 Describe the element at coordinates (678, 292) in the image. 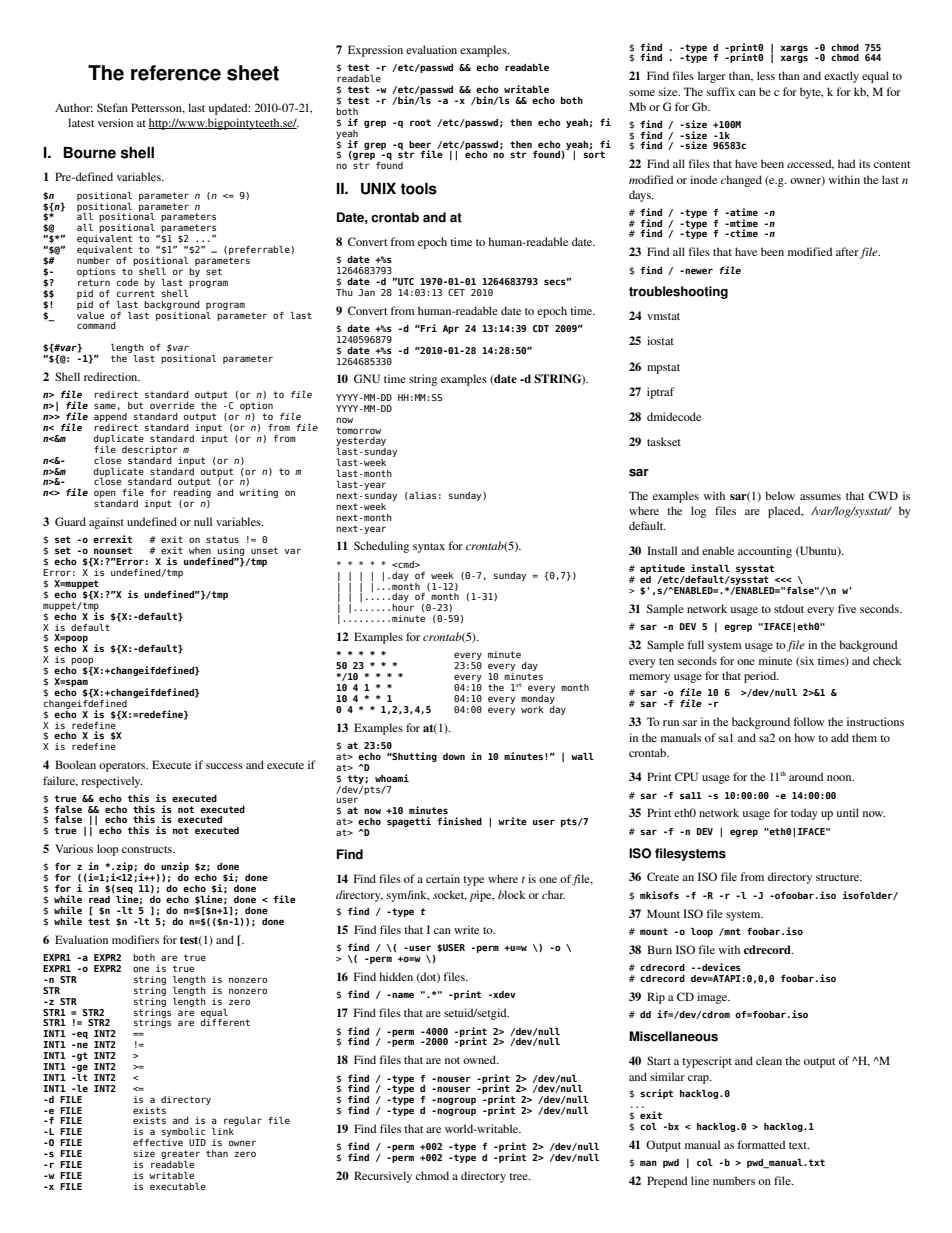

I see `troubleshooting` at that location.
